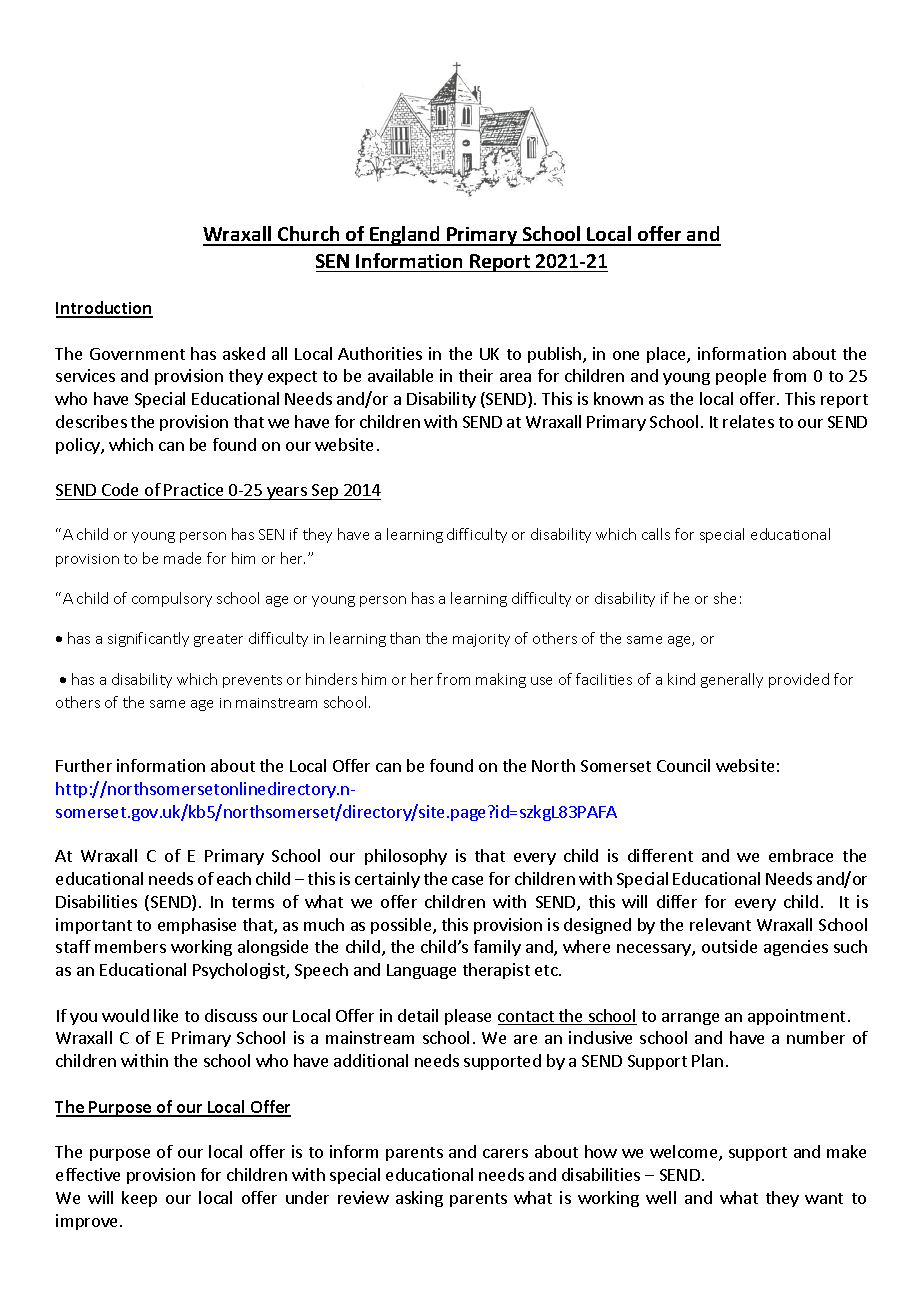 Image resolution: width=924 pixels, height=1308 pixels. I want to click on place, so click(667, 355).
